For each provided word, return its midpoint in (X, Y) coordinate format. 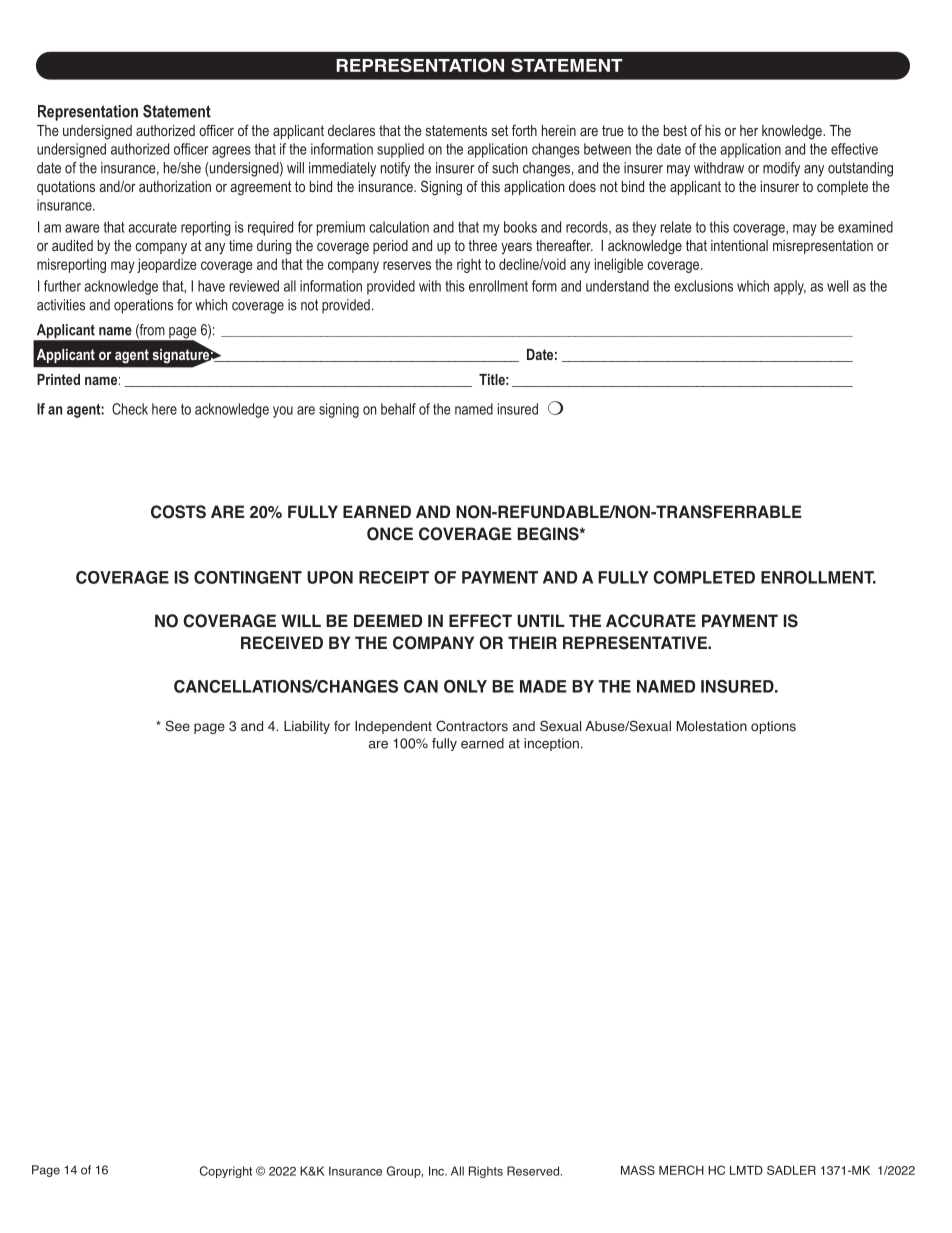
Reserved (533, 1171)
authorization (175, 186)
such (505, 168)
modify (781, 169)
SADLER (791, 1170)
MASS (638, 1170)
